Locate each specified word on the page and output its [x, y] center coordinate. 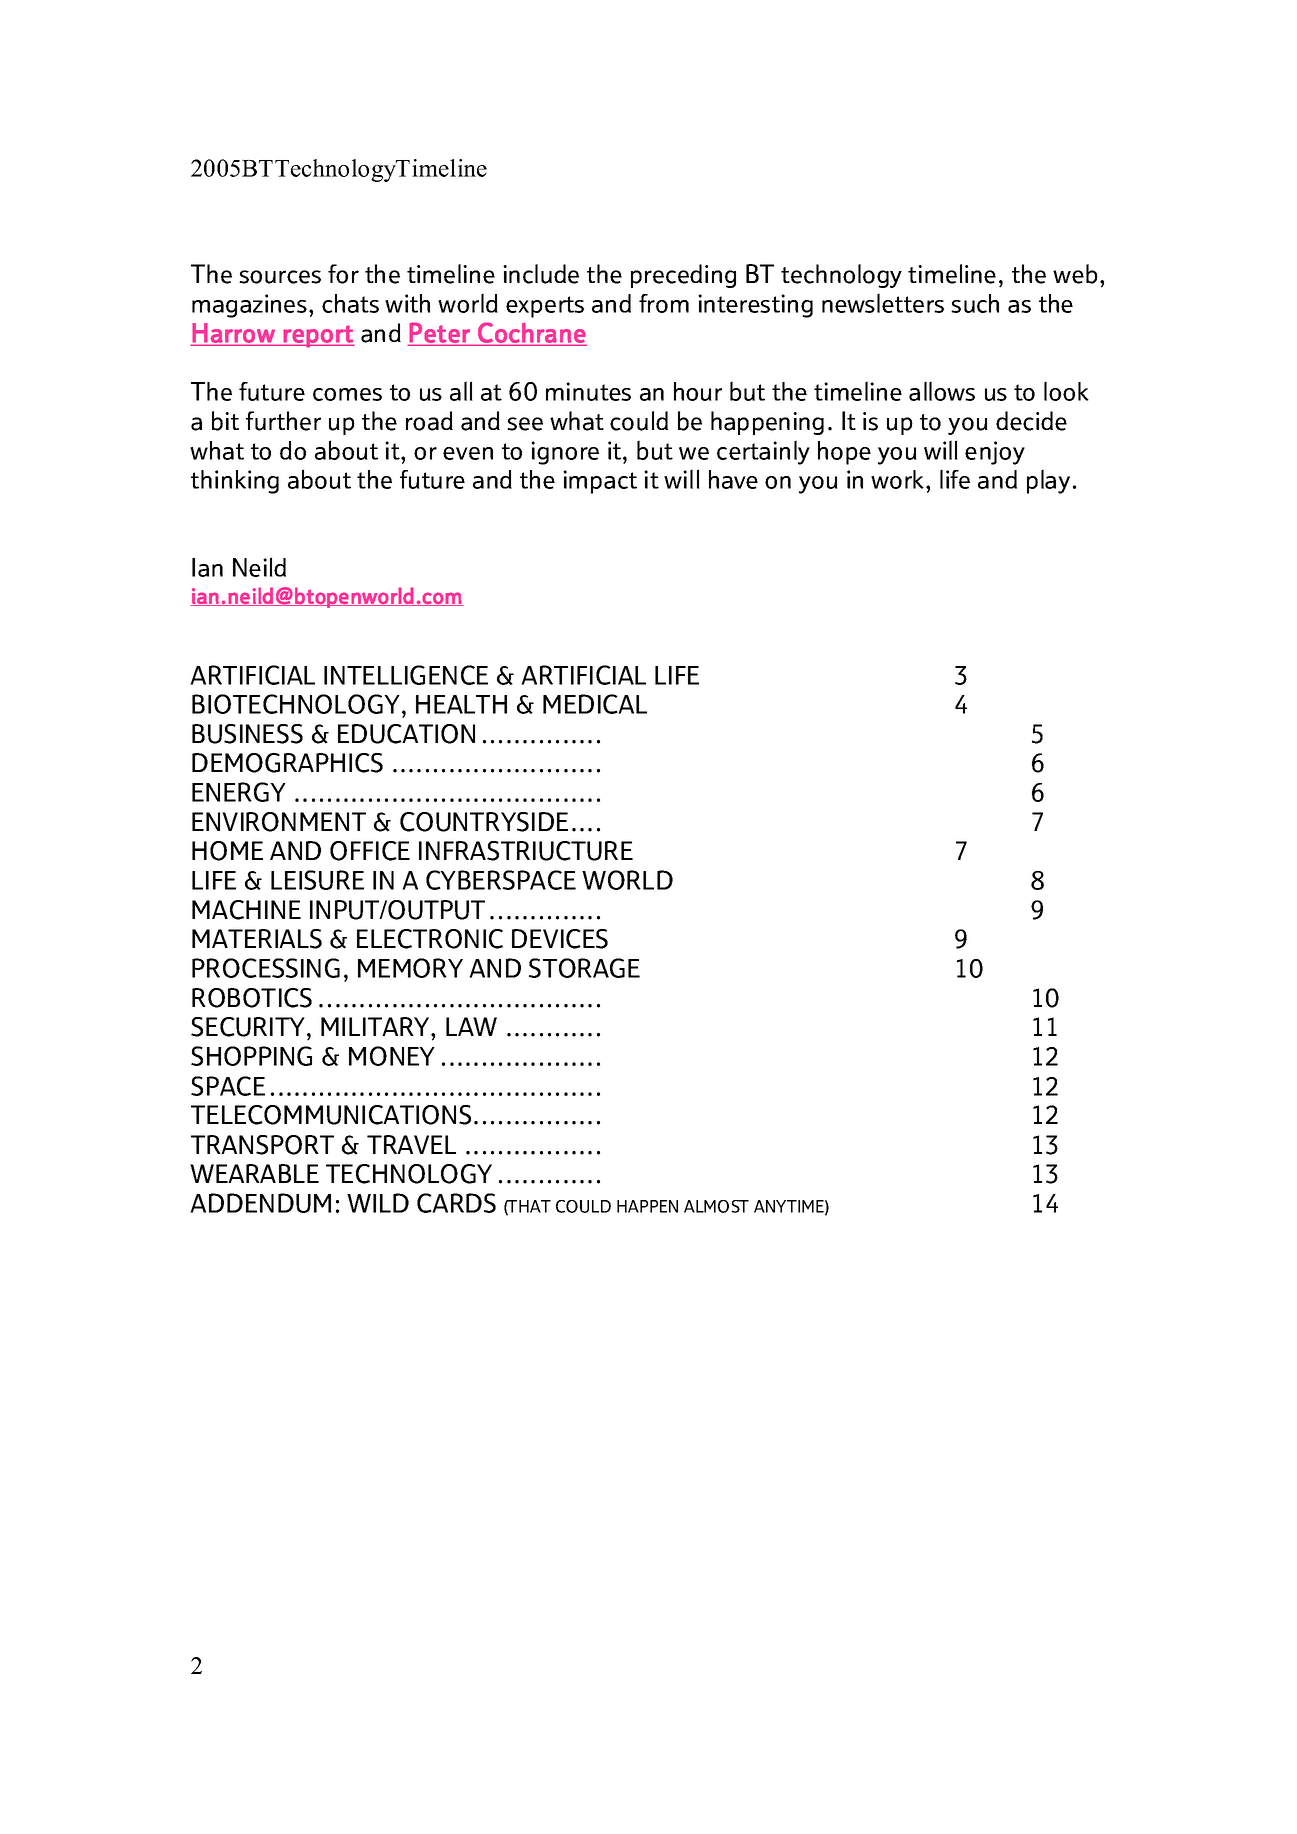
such [975, 303]
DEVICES [560, 939]
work [897, 479]
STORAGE [584, 968]
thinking [235, 482]
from [664, 303]
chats [350, 303]
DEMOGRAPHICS [287, 763]
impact [600, 482]
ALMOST [716, 1206]
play [1048, 481]
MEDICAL [595, 704]
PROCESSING [266, 968]
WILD [378, 1203]
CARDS [456, 1203]
